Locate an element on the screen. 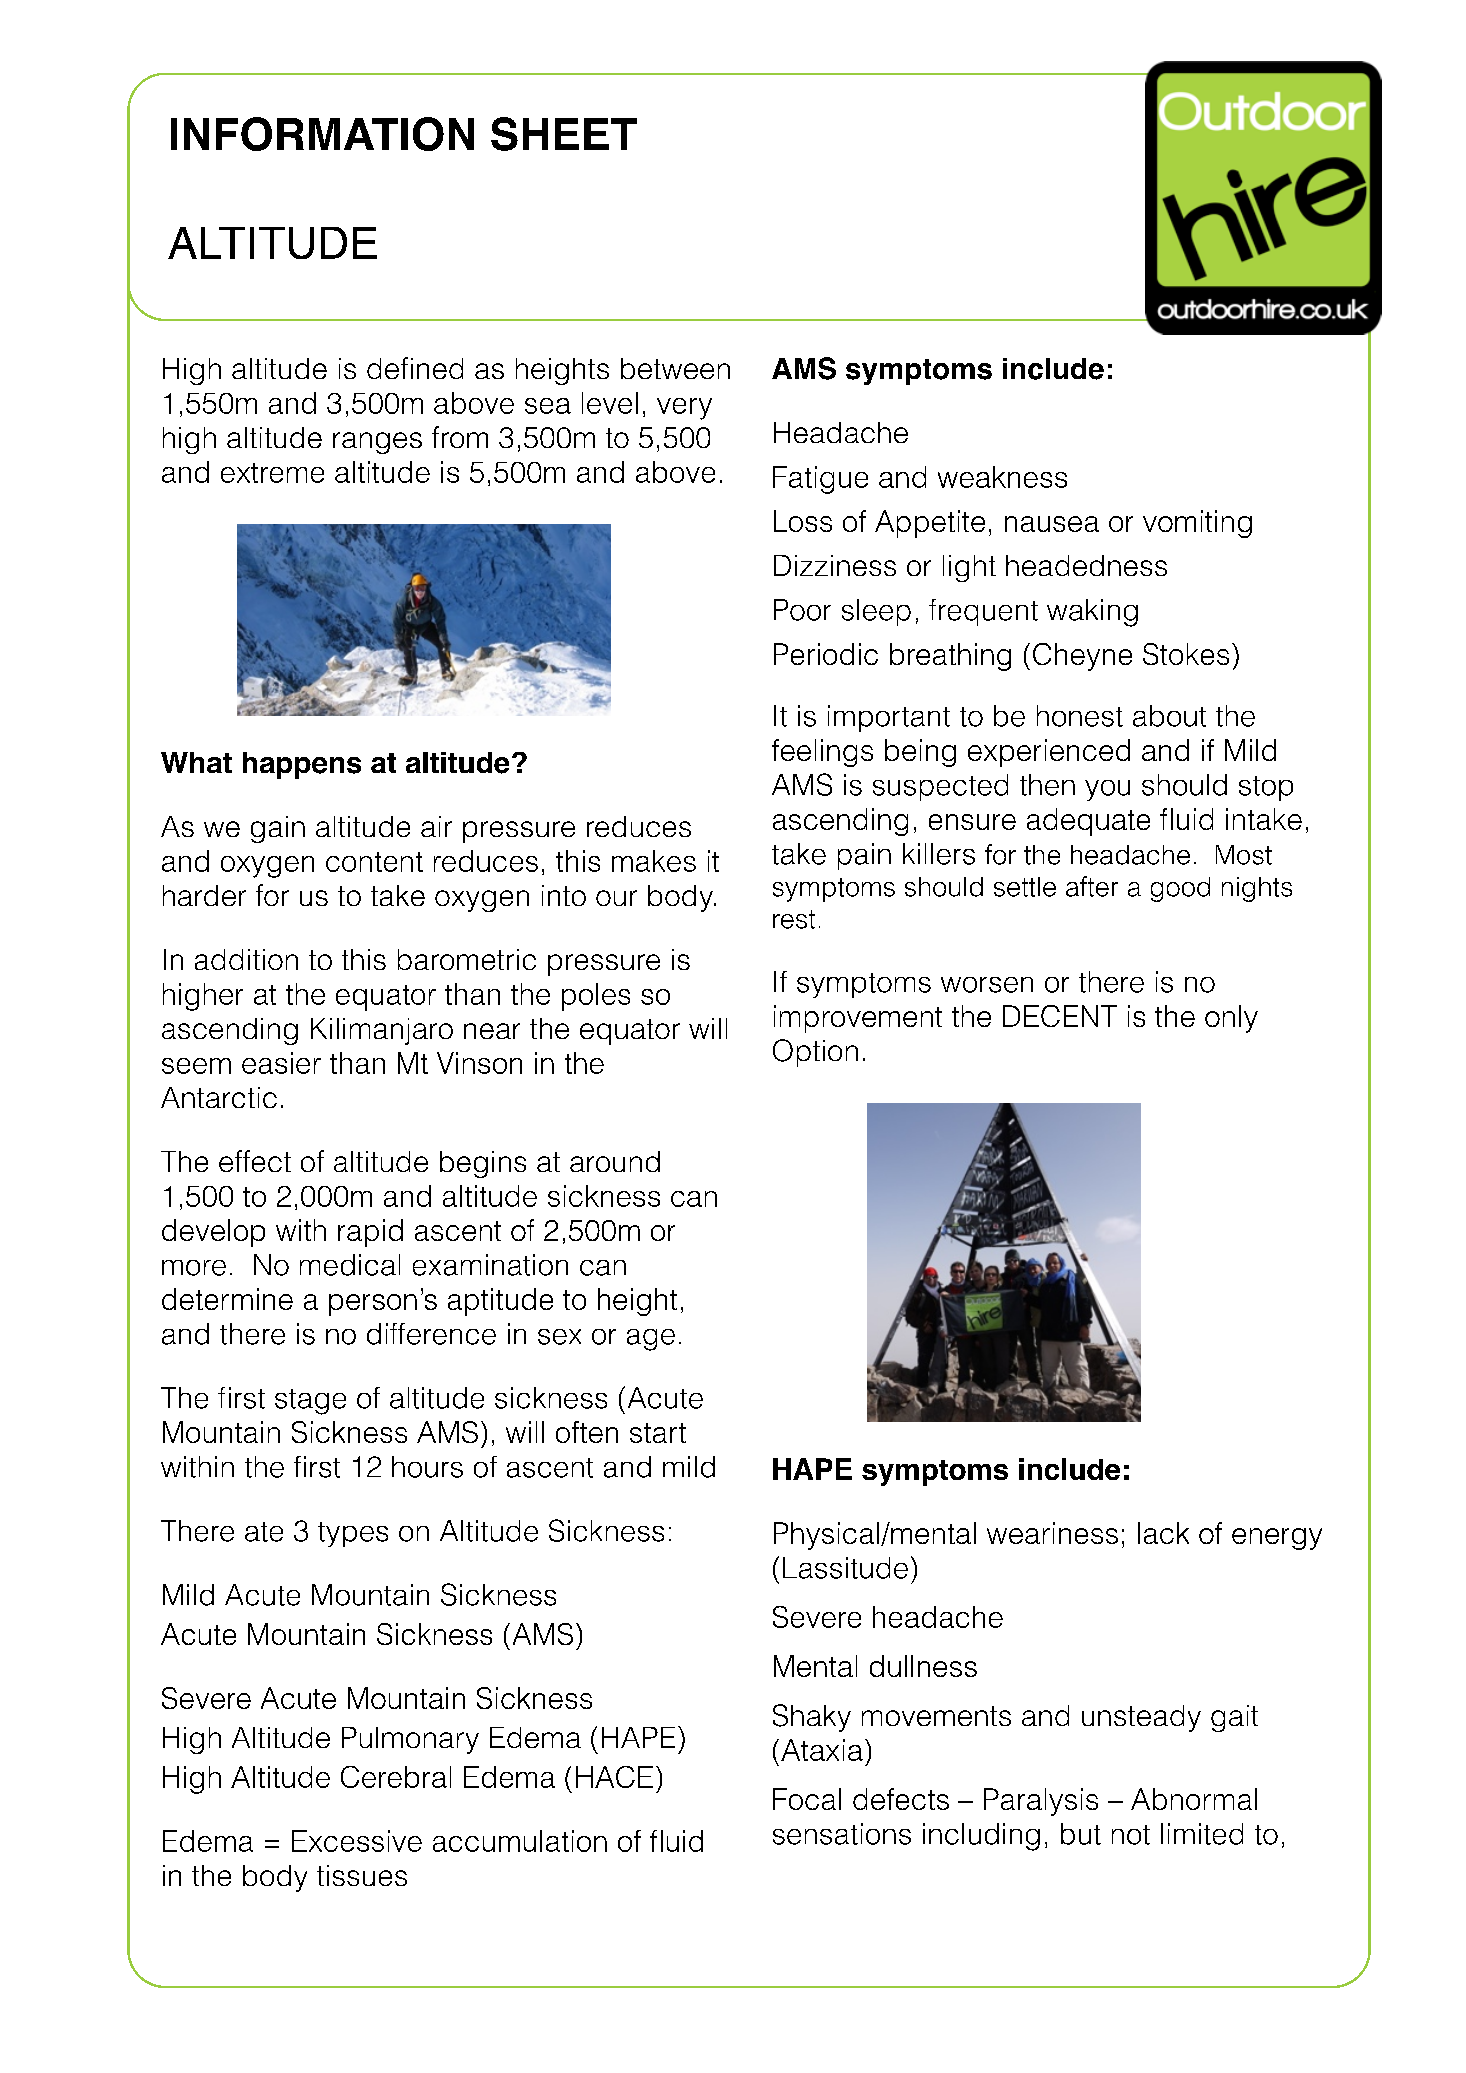  about is located at coordinates (1169, 716).
